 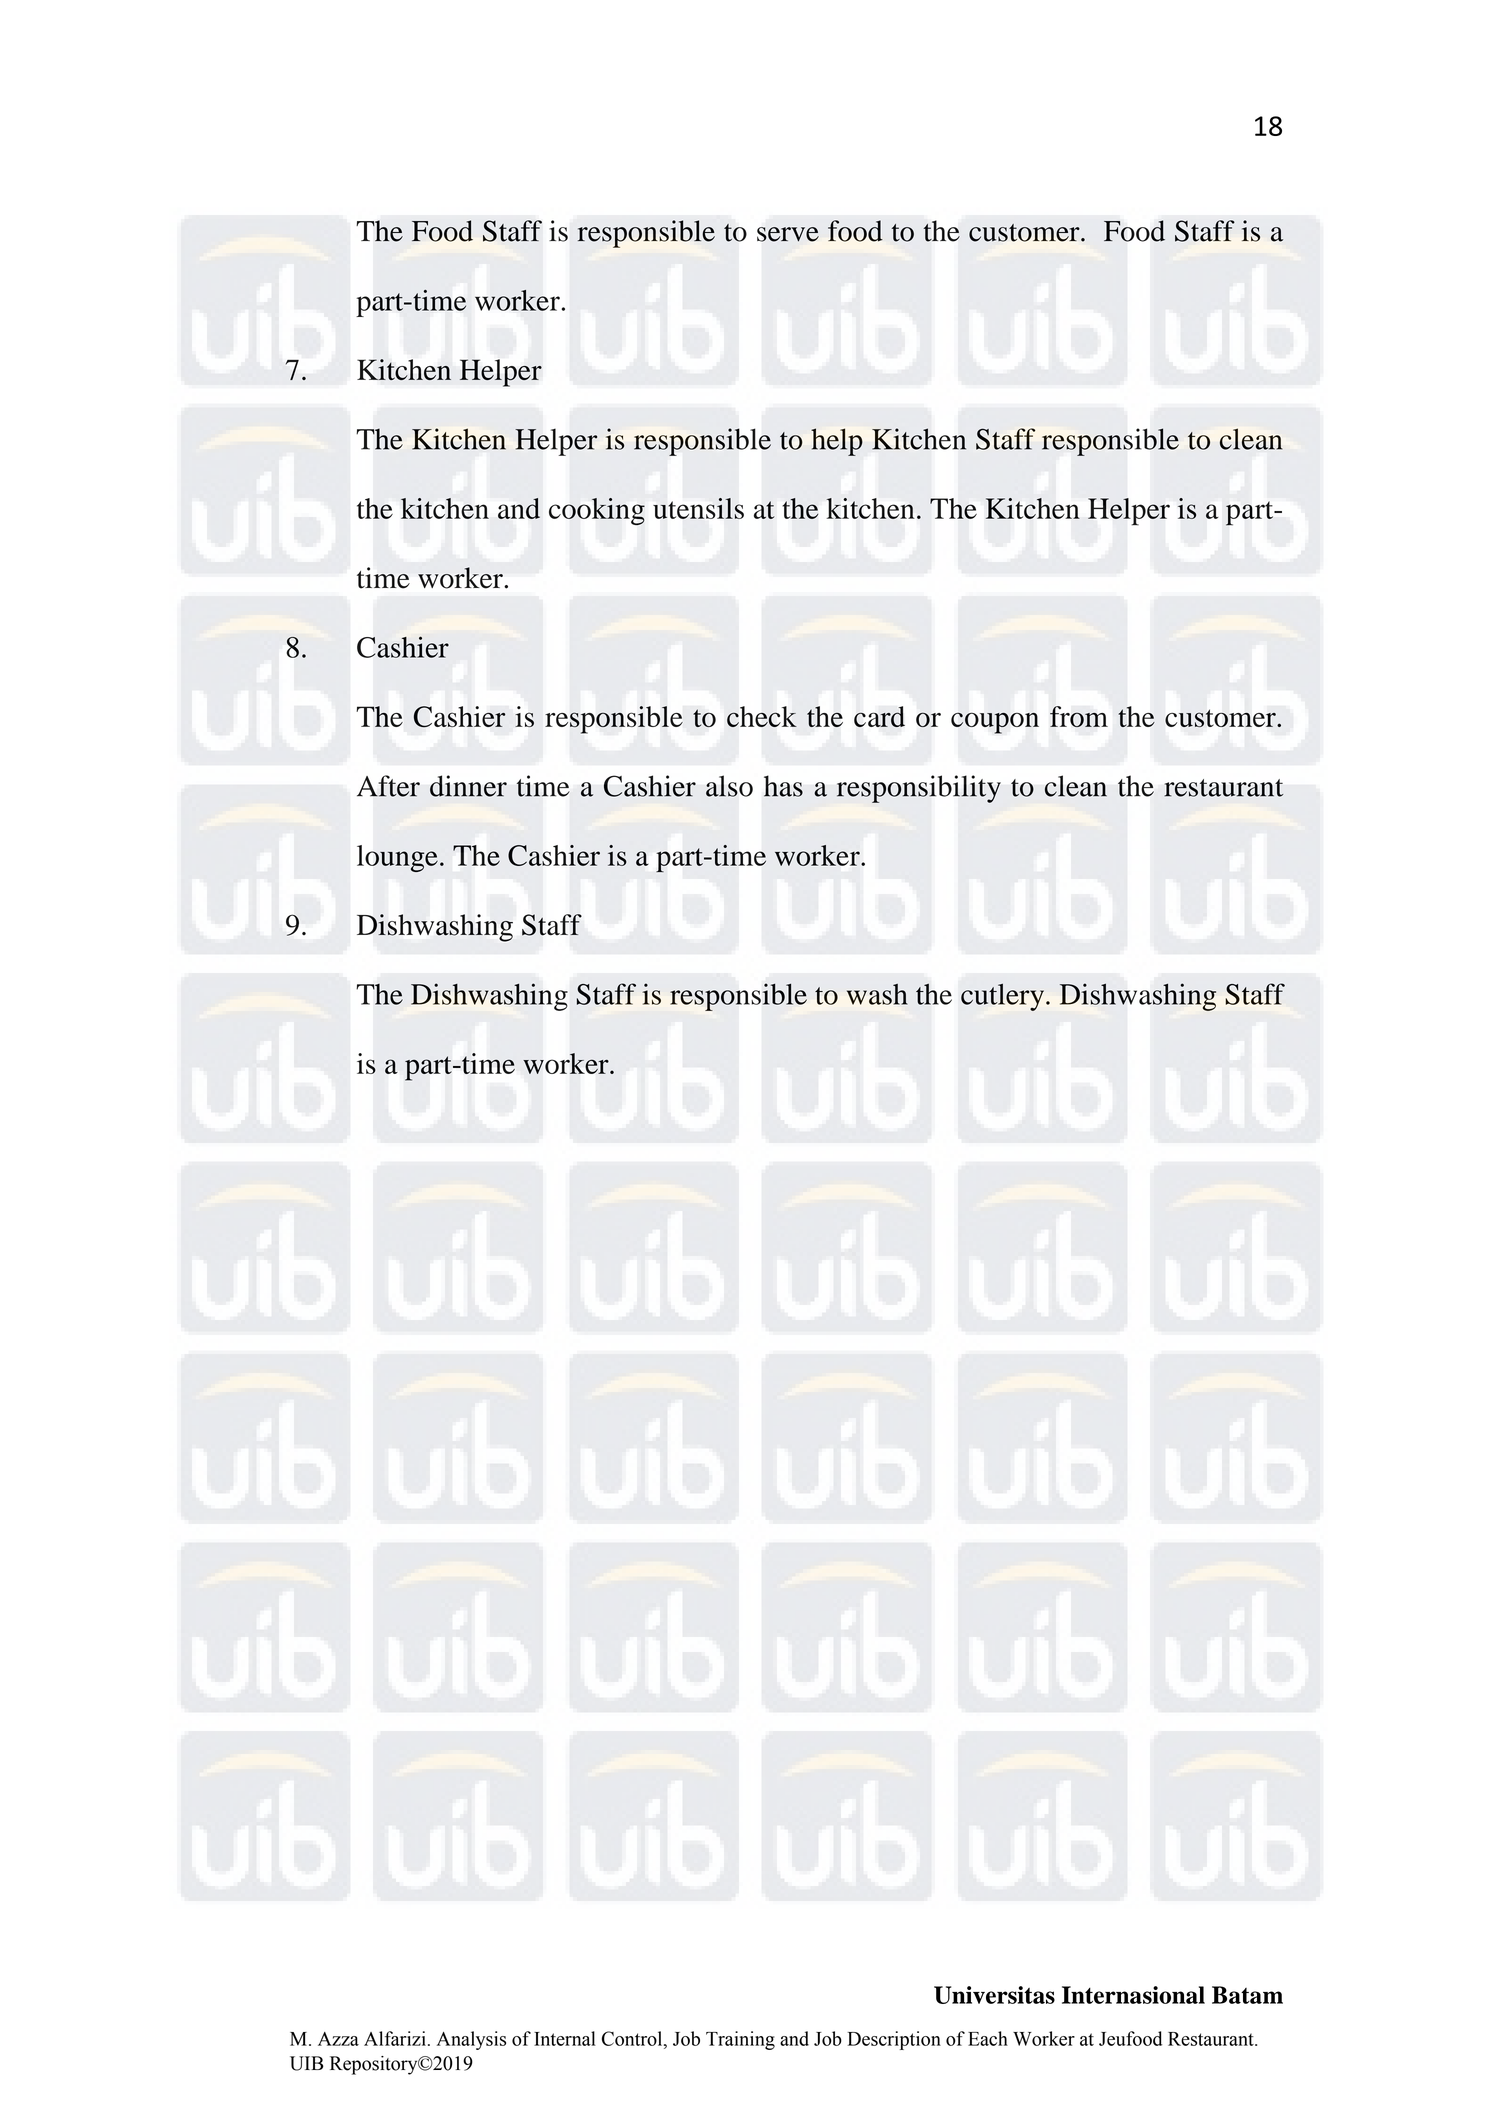 I want to click on cooking, so click(x=597, y=511).
